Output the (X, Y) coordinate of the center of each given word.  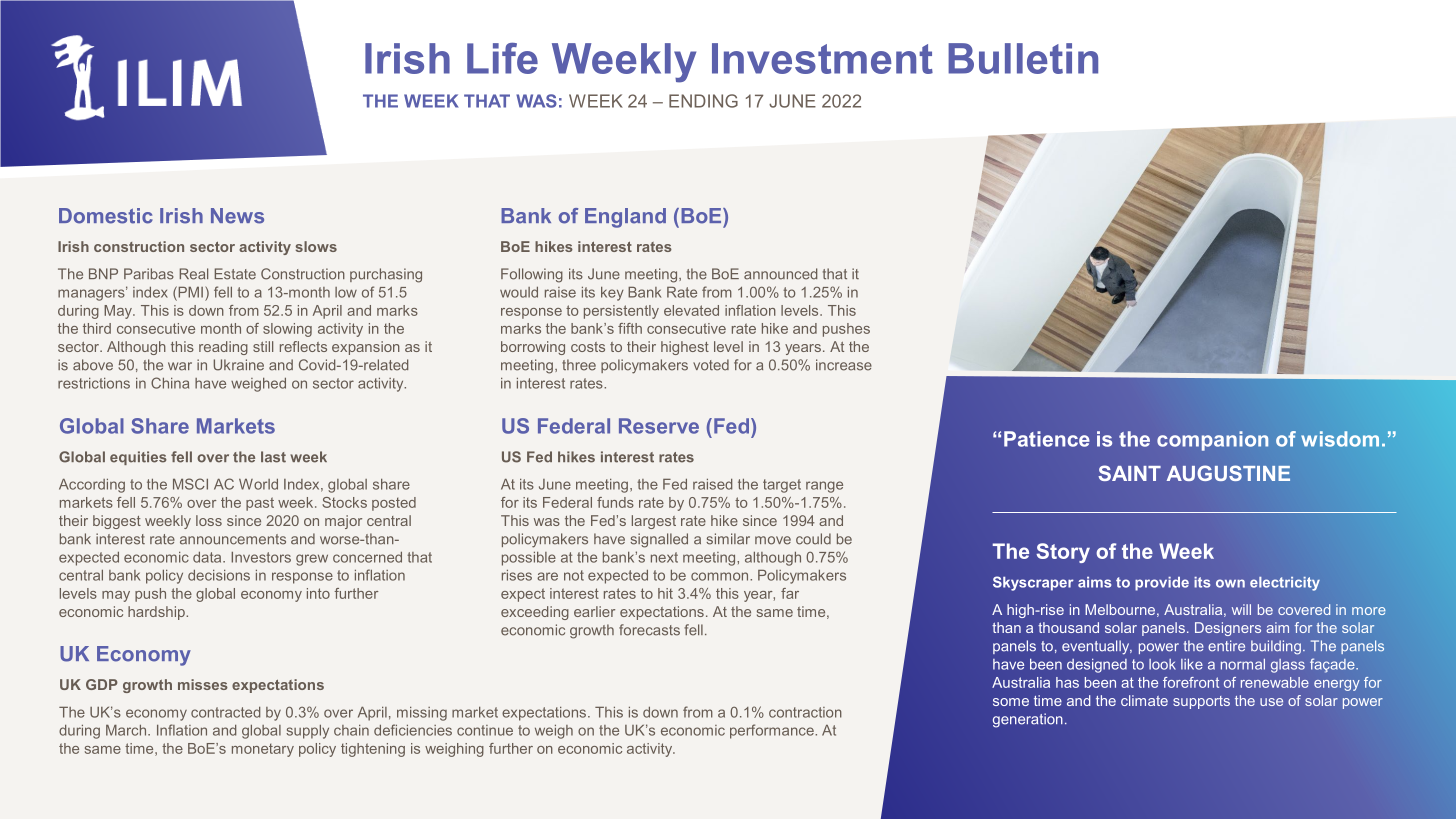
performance (773, 731)
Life (502, 58)
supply (307, 732)
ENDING (703, 101)
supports (1201, 702)
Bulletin (1023, 58)
